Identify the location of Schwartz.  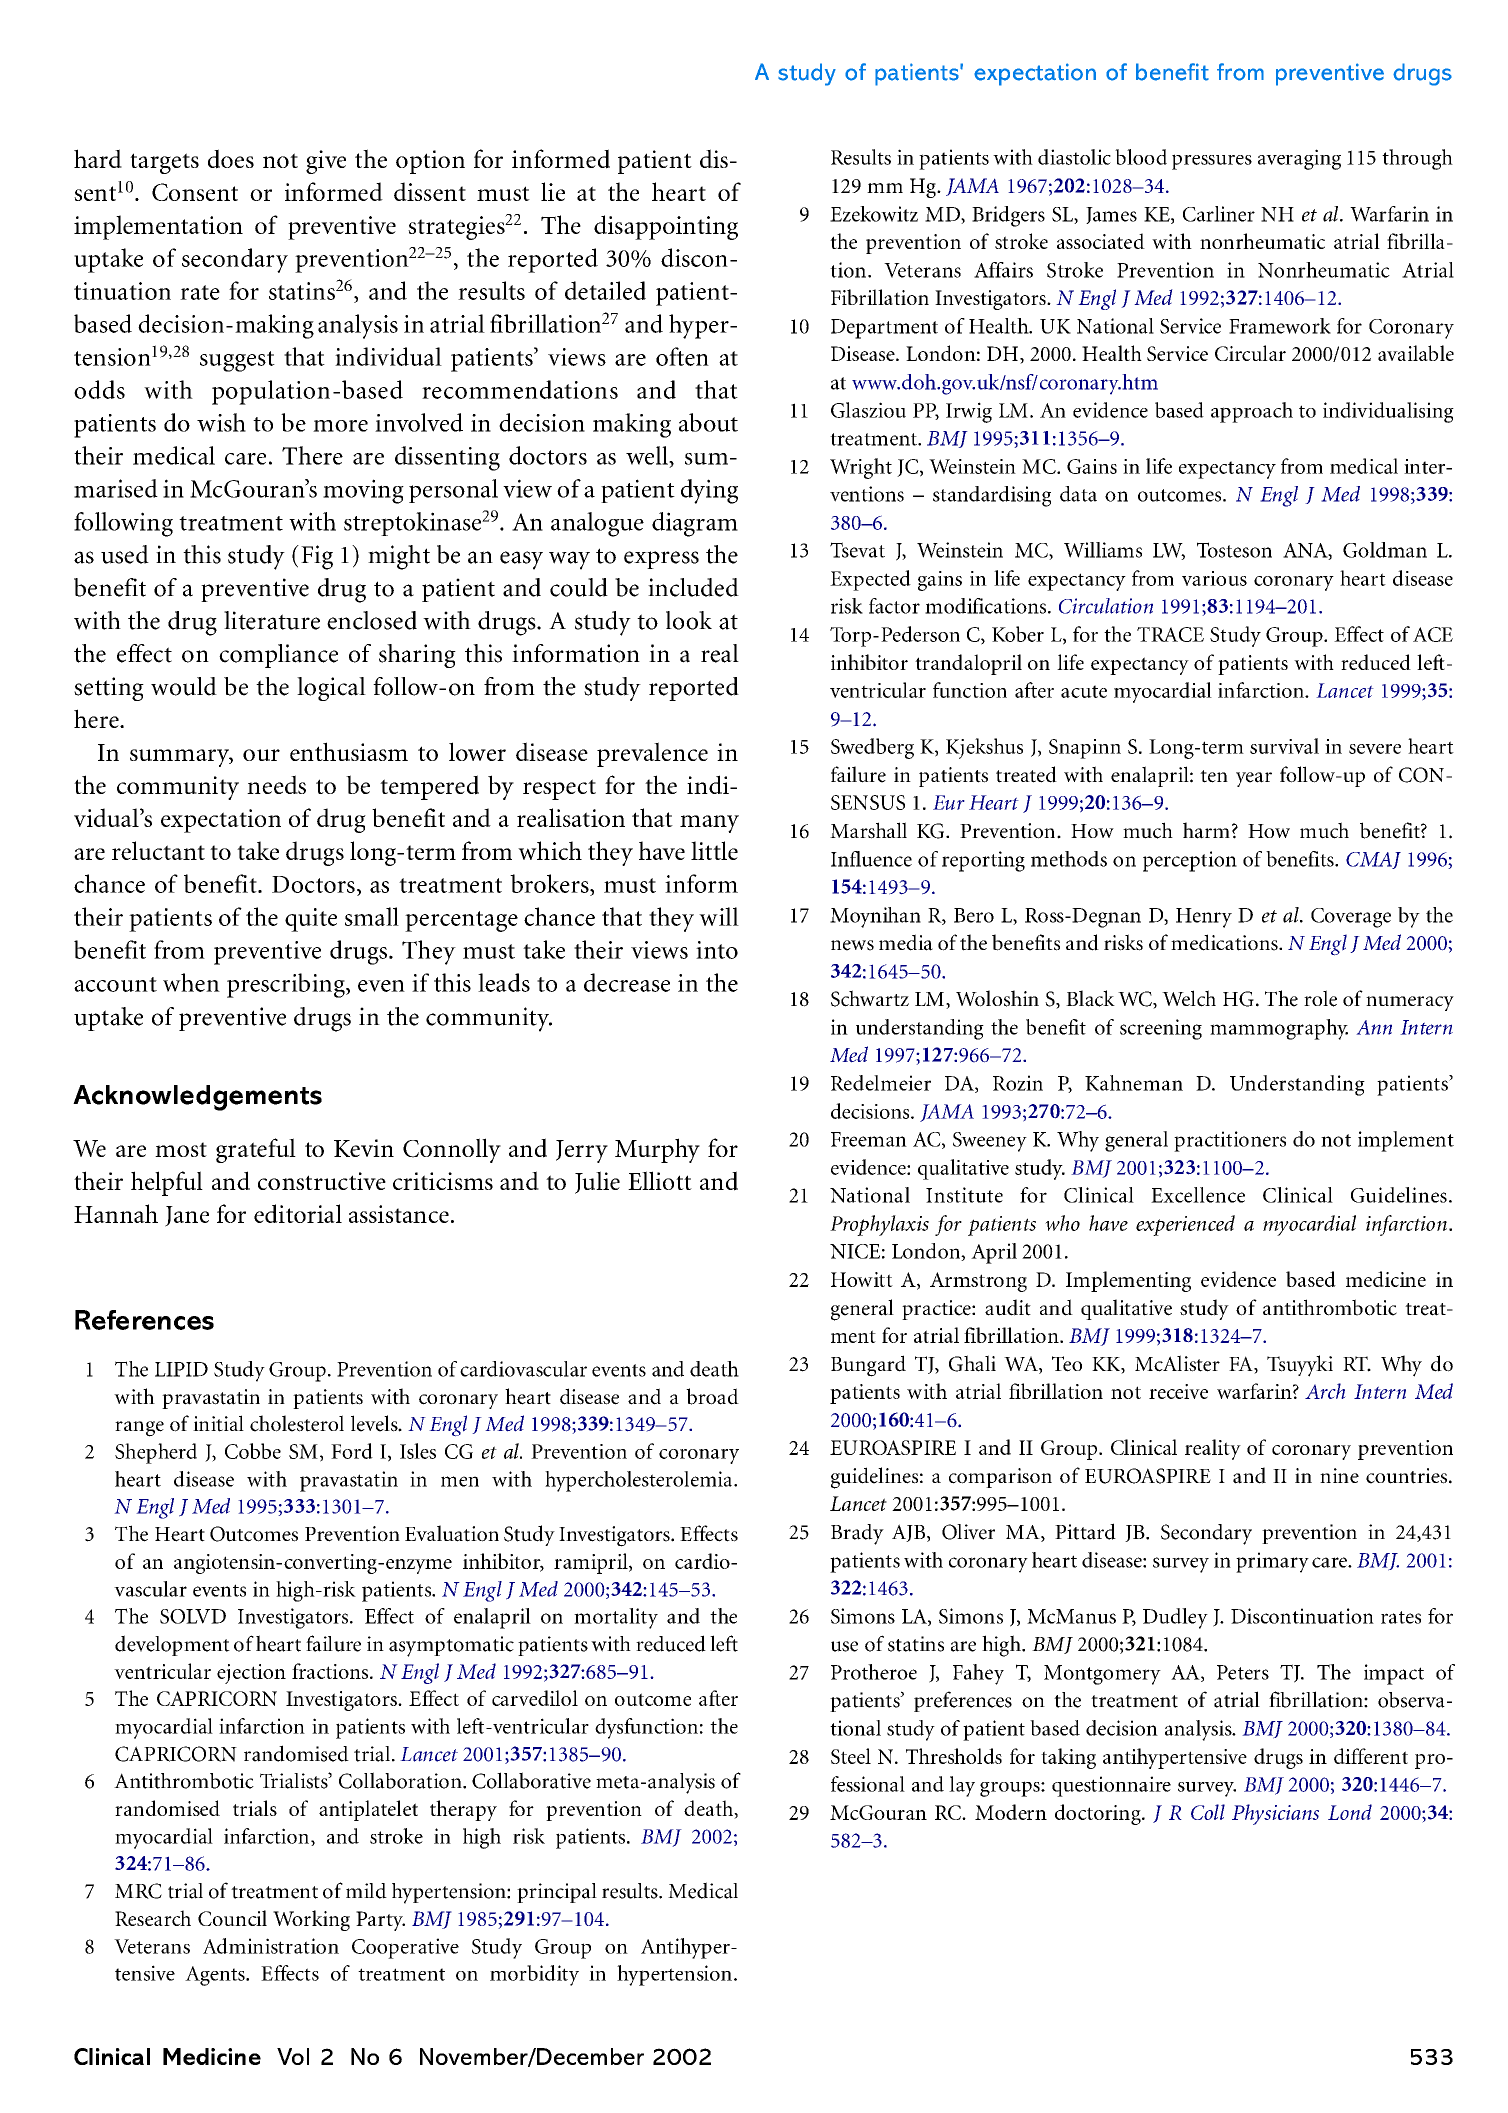
(870, 998).
